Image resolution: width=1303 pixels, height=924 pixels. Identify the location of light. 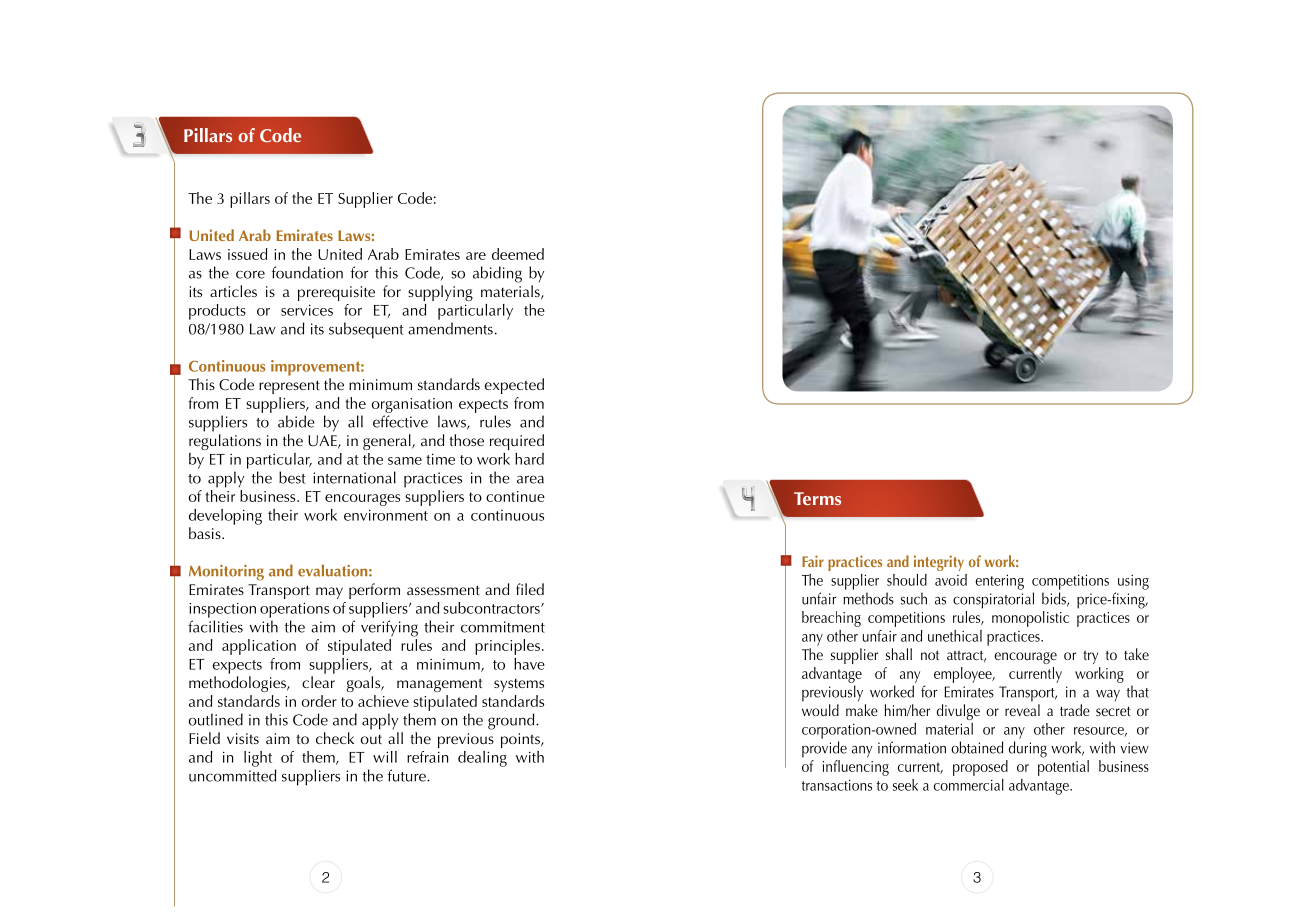
(258, 759).
